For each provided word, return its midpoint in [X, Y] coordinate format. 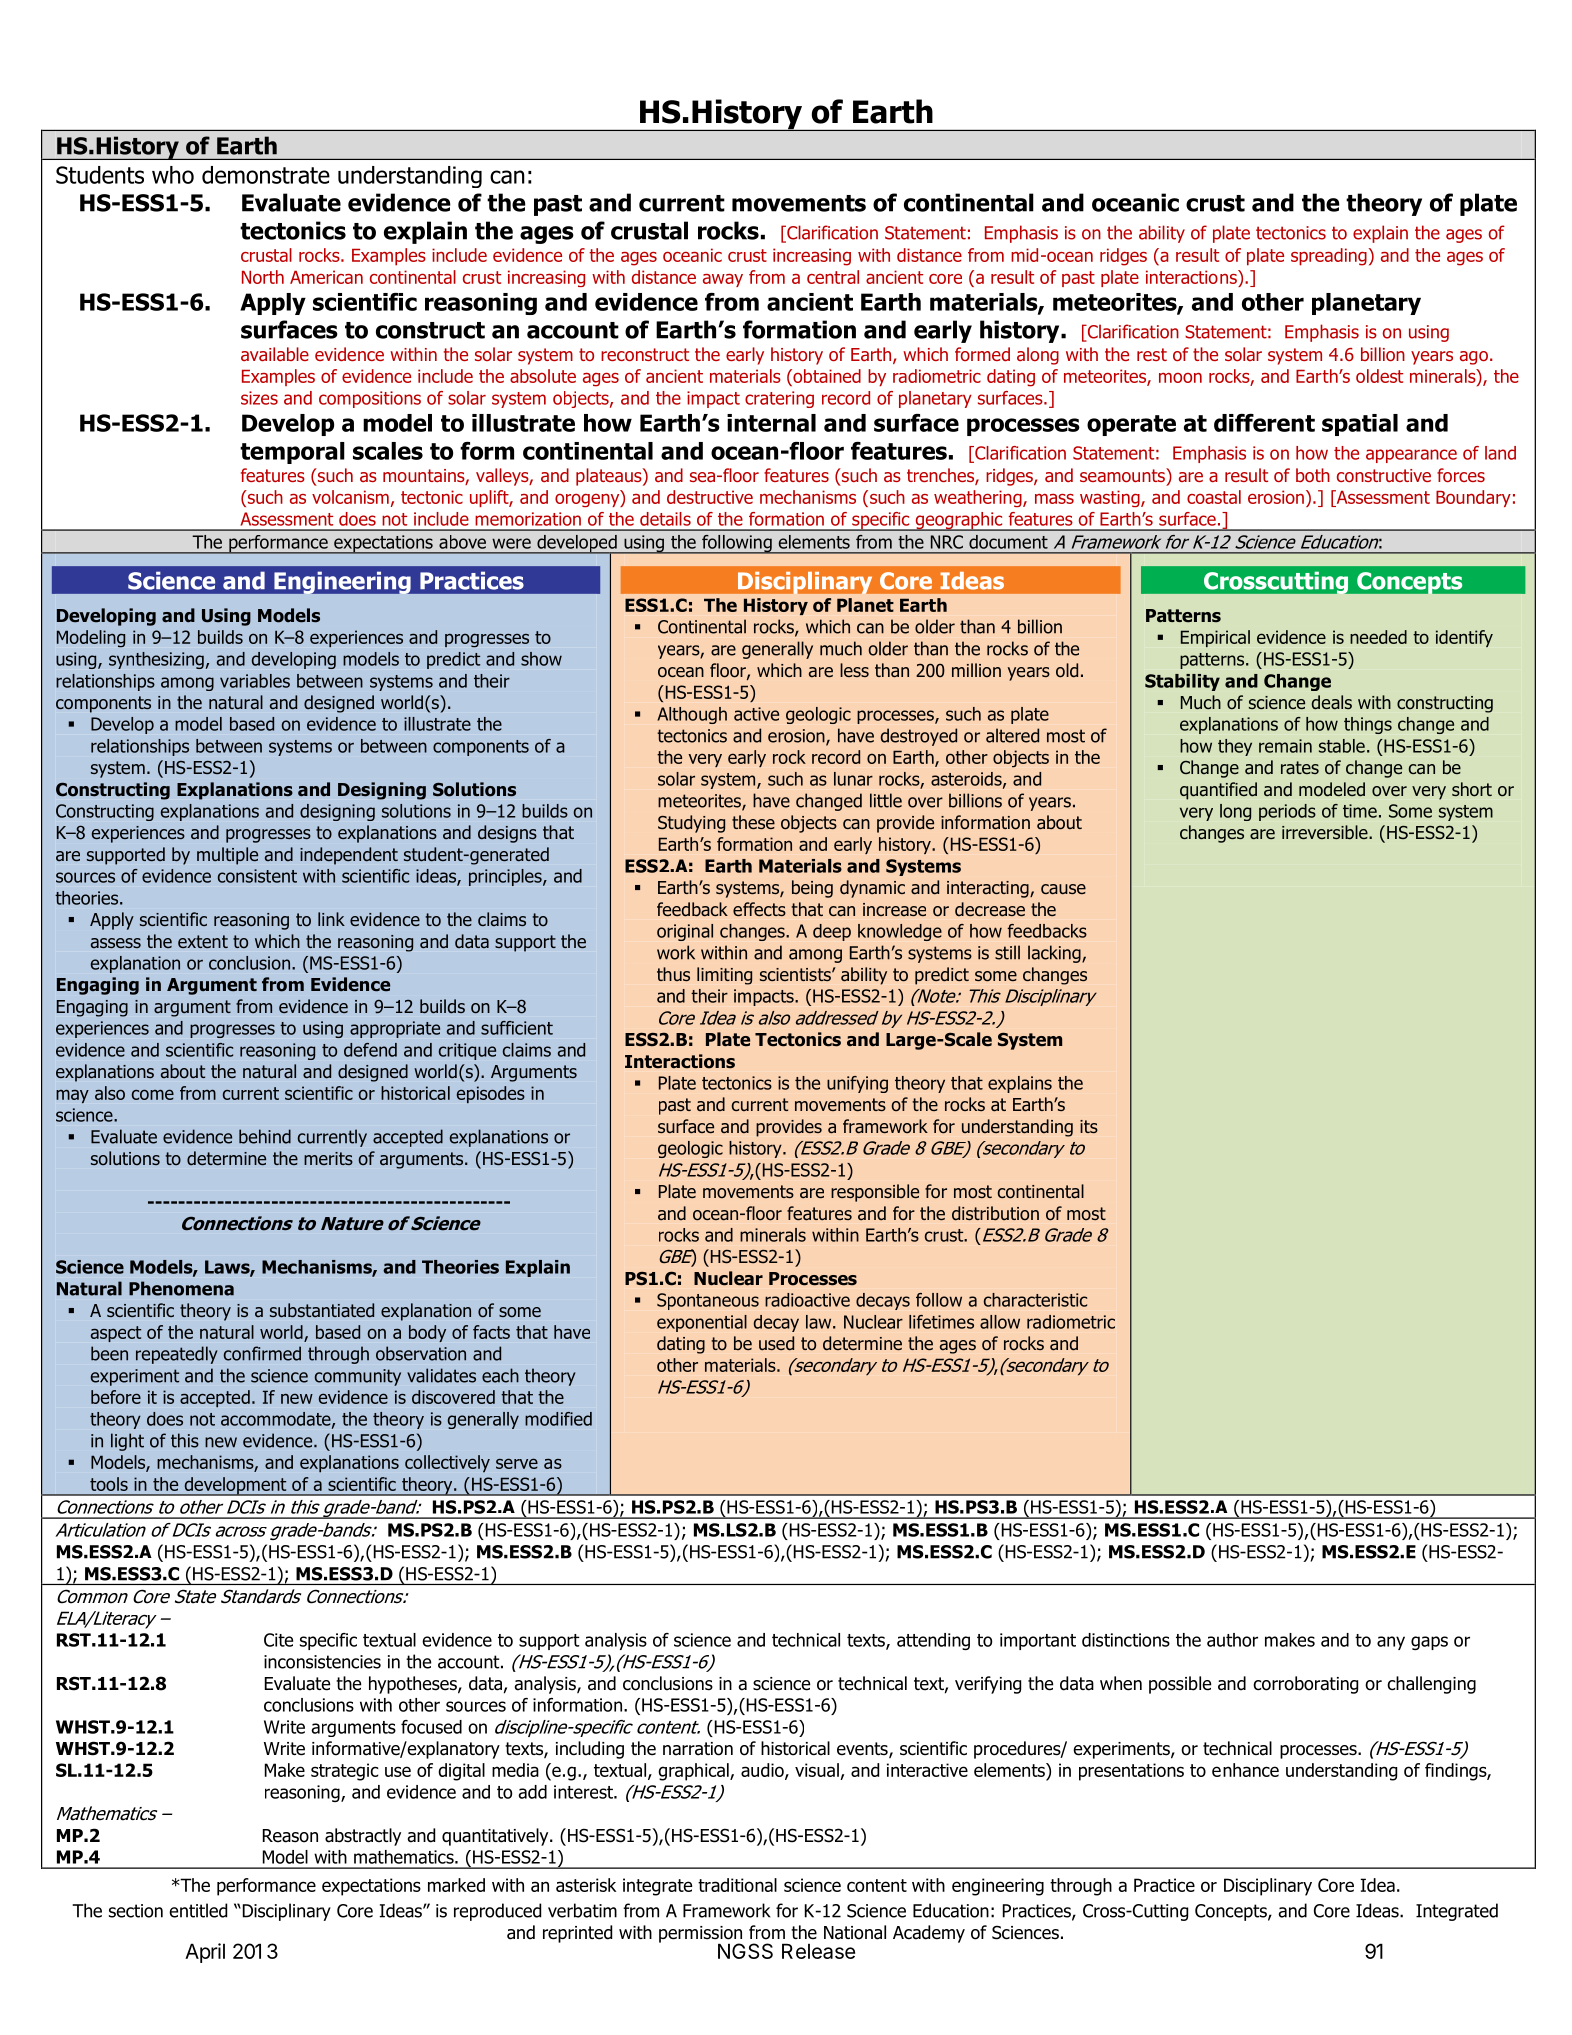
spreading [1329, 257]
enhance [1245, 1770]
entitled [198, 1910]
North [263, 277]
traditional [737, 1885]
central [833, 277]
